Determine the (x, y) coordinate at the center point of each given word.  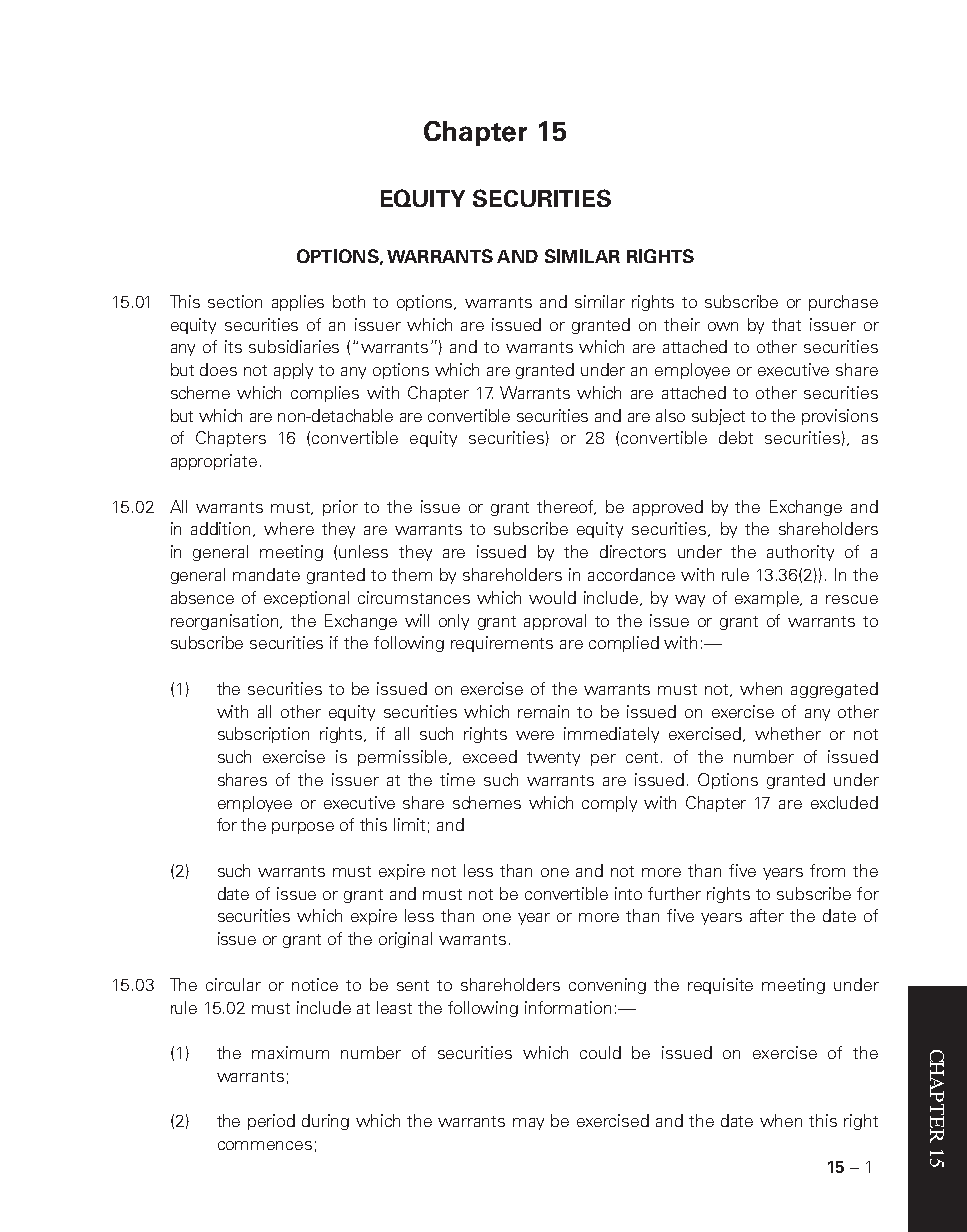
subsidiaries (294, 346)
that (786, 324)
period (271, 1122)
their (682, 324)
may (528, 1124)
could (600, 1052)
